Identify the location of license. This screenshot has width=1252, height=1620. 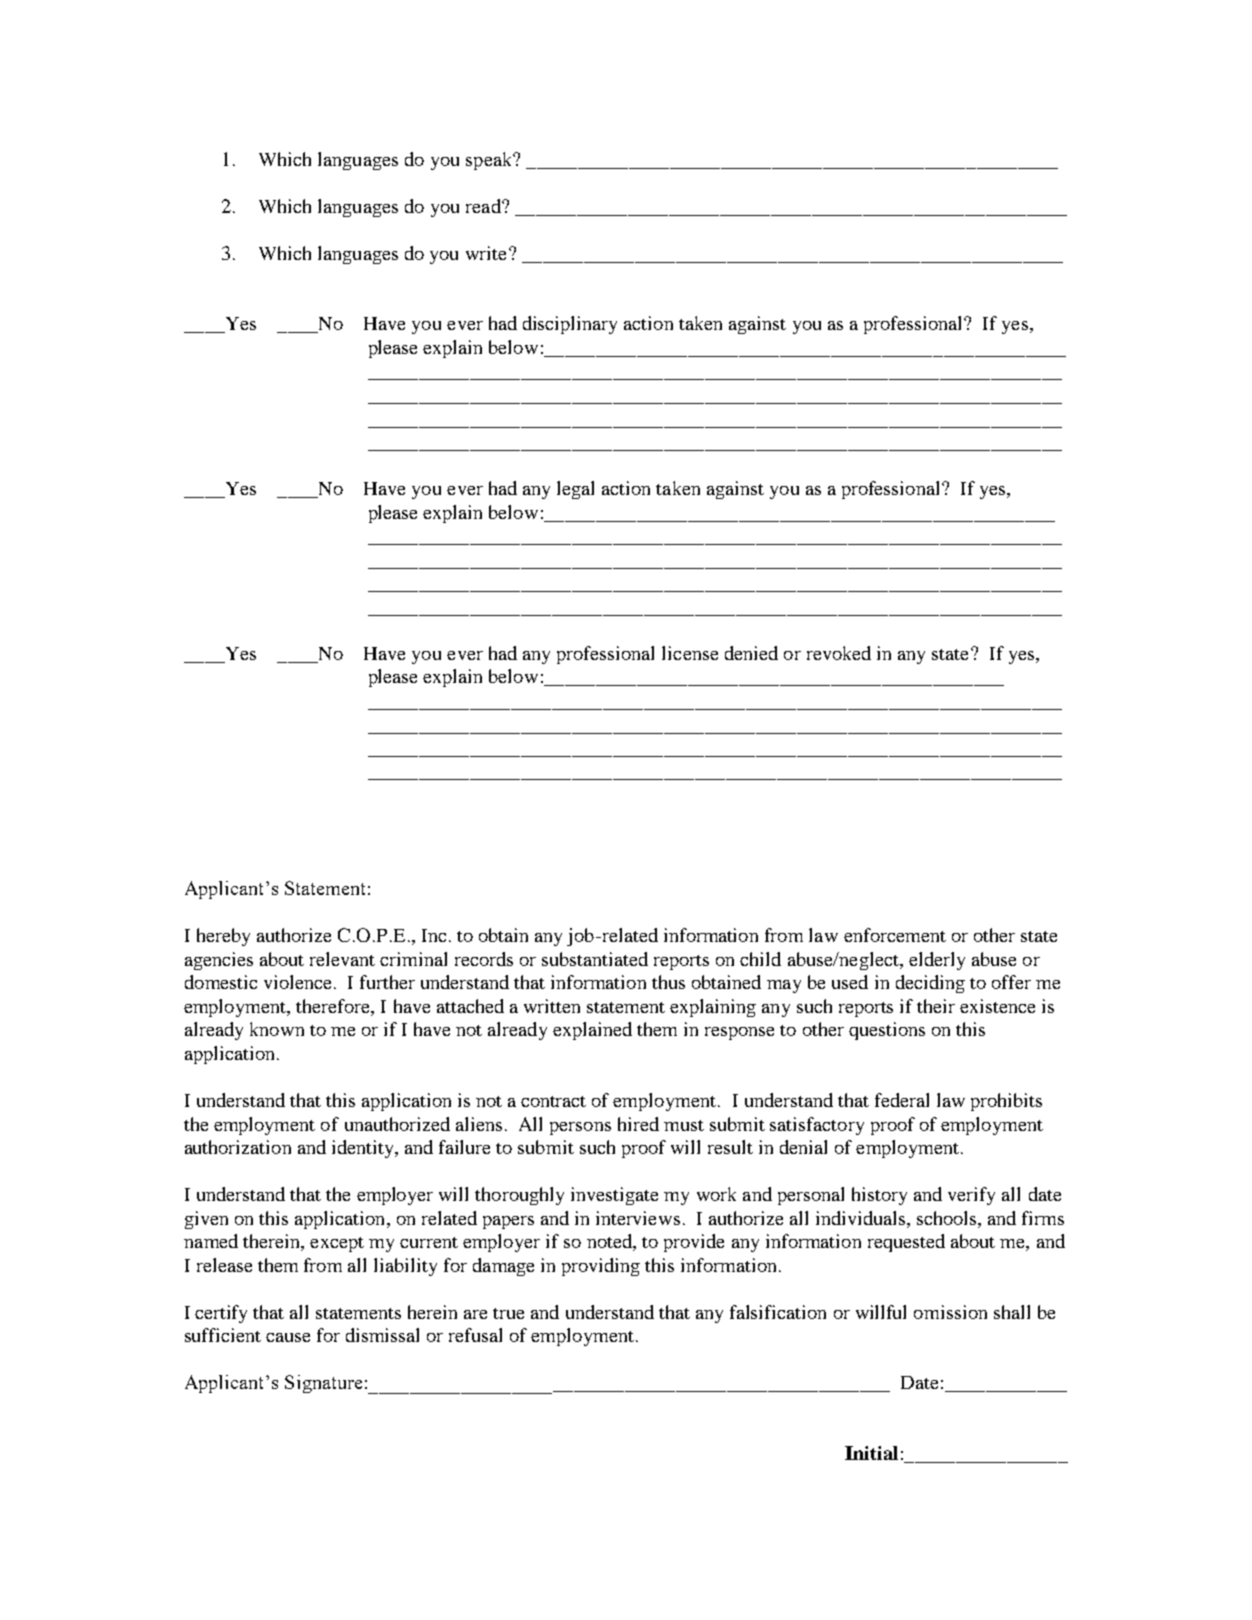
(690, 653).
